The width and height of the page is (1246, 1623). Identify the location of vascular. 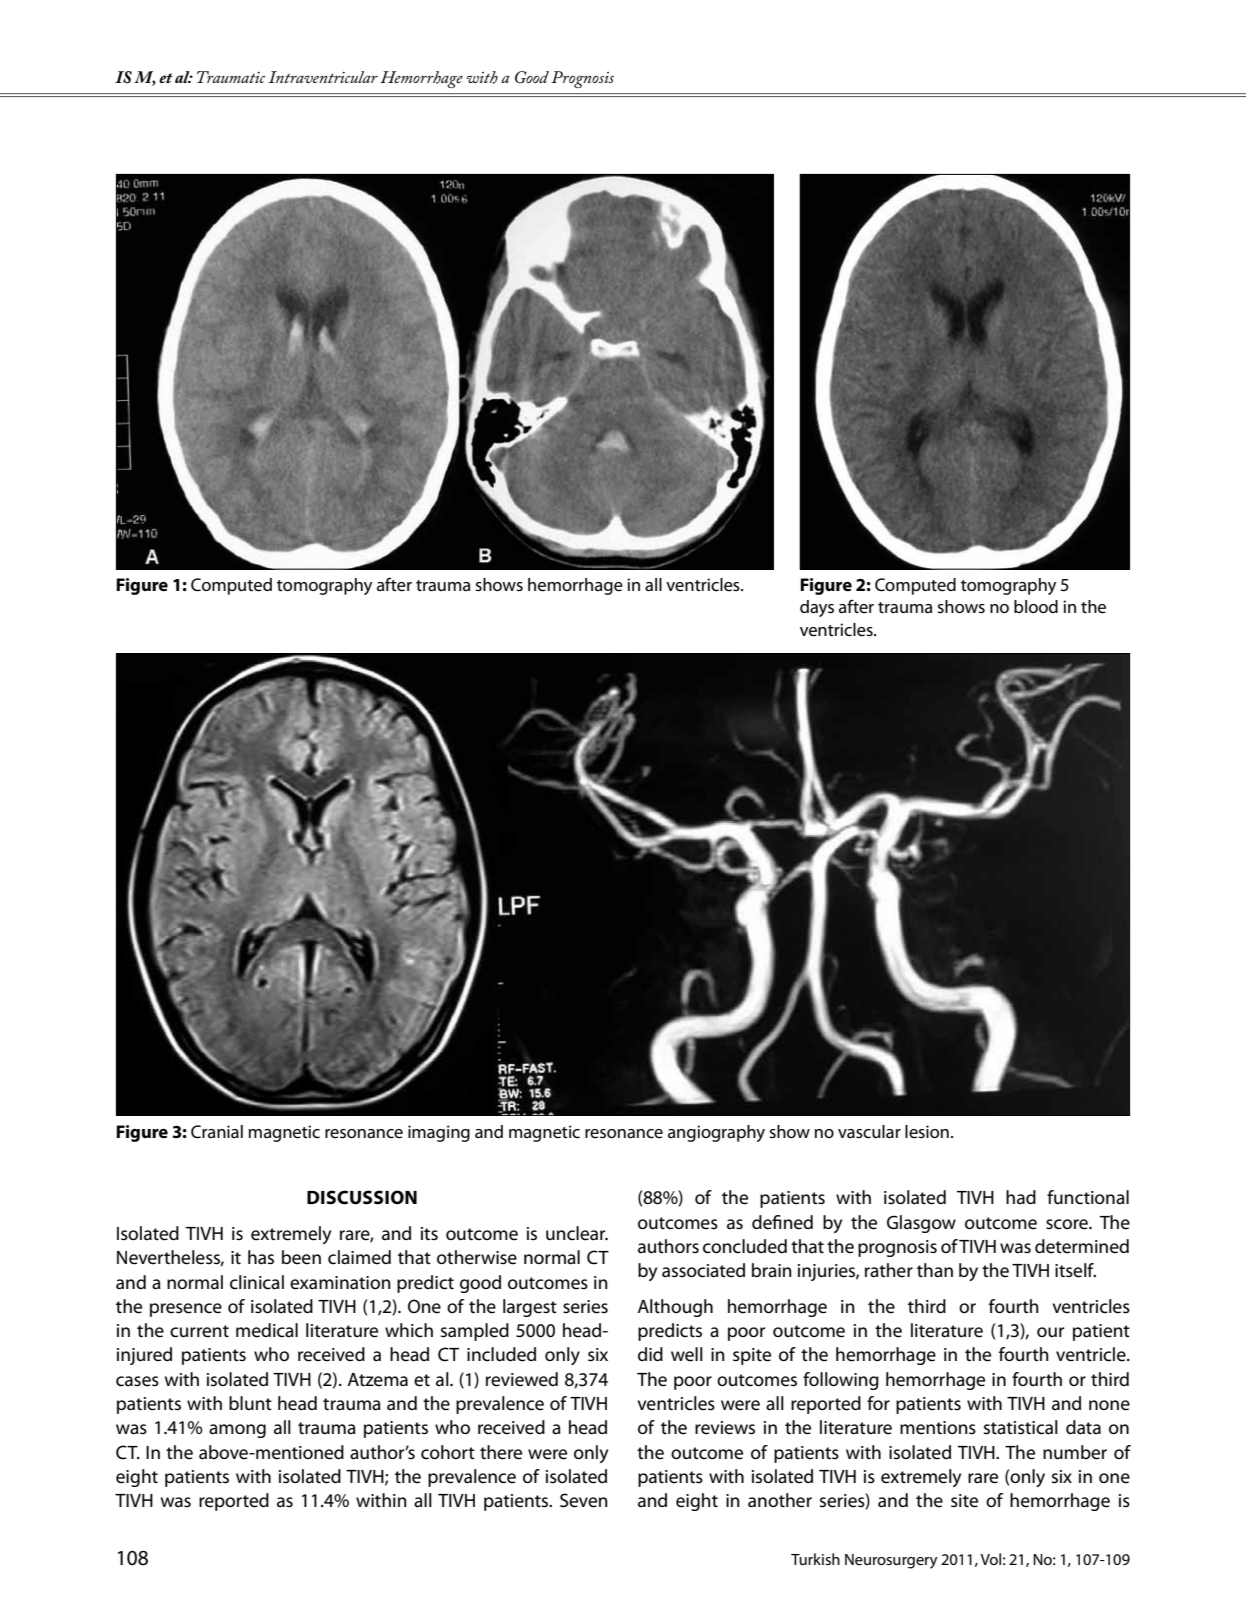
(869, 1132).
